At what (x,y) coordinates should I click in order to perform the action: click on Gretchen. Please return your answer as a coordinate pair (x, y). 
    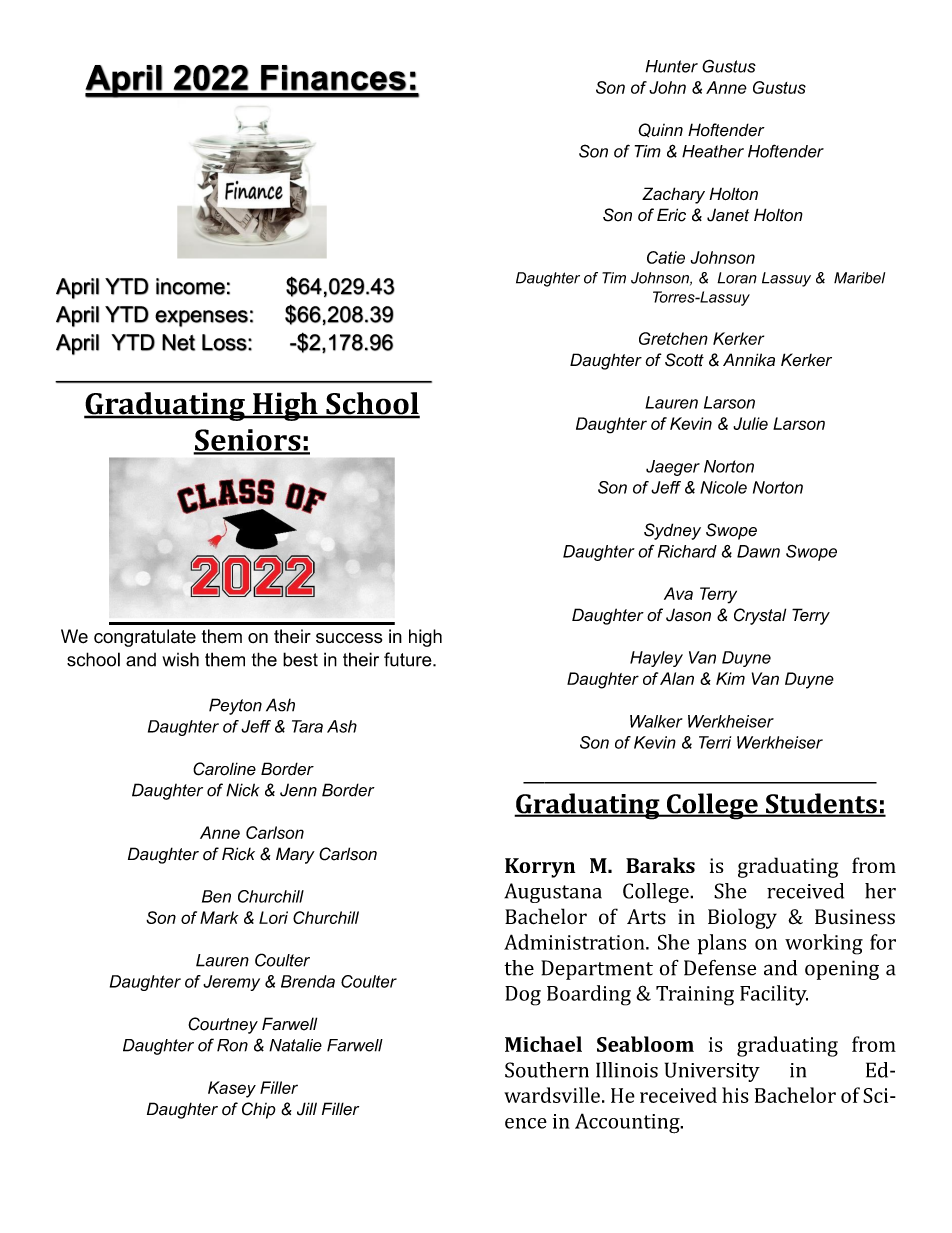
    Looking at the image, I should click on (673, 338).
